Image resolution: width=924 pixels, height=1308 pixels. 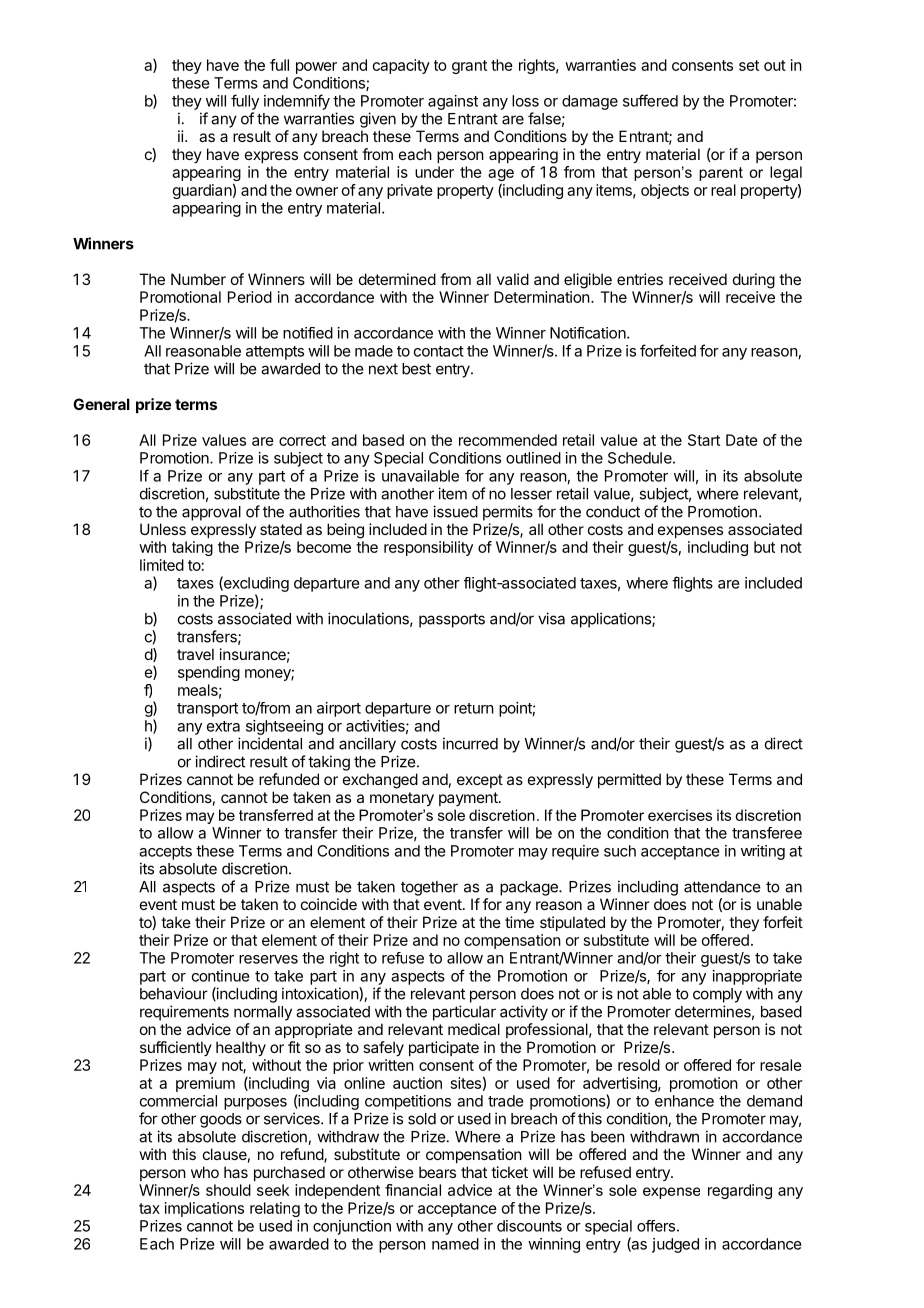 What do you see at coordinates (429, 888) in the document?
I see `together` at bounding box center [429, 888].
